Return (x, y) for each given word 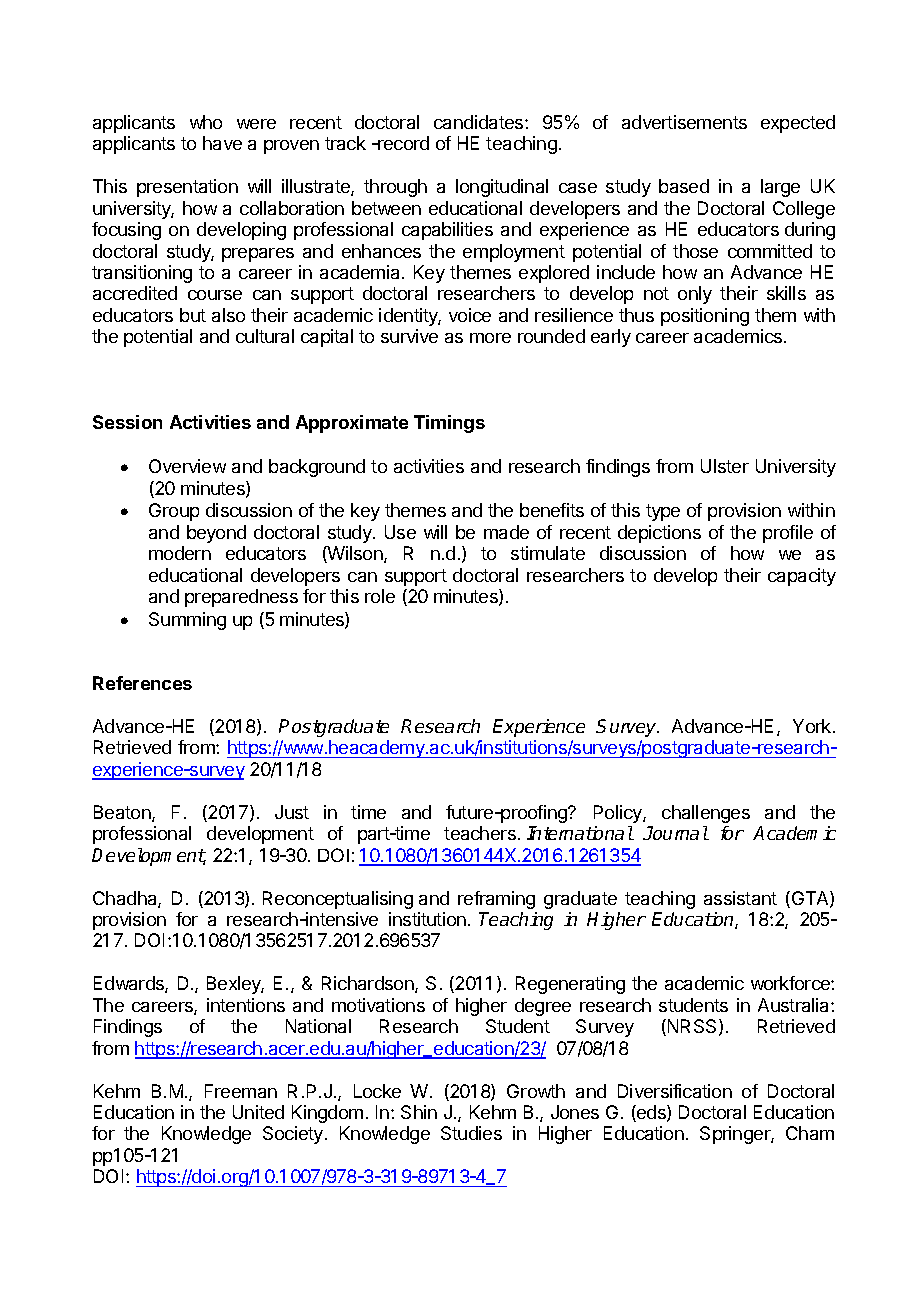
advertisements (684, 122)
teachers (480, 833)
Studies (471, 1133)
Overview (187, 466)
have (222, 143)
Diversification (675, 1091)
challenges (706, 814)
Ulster (725, 466)
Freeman (241, 1091)
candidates (480, 122)
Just (292, 812)
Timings (449, 424)
